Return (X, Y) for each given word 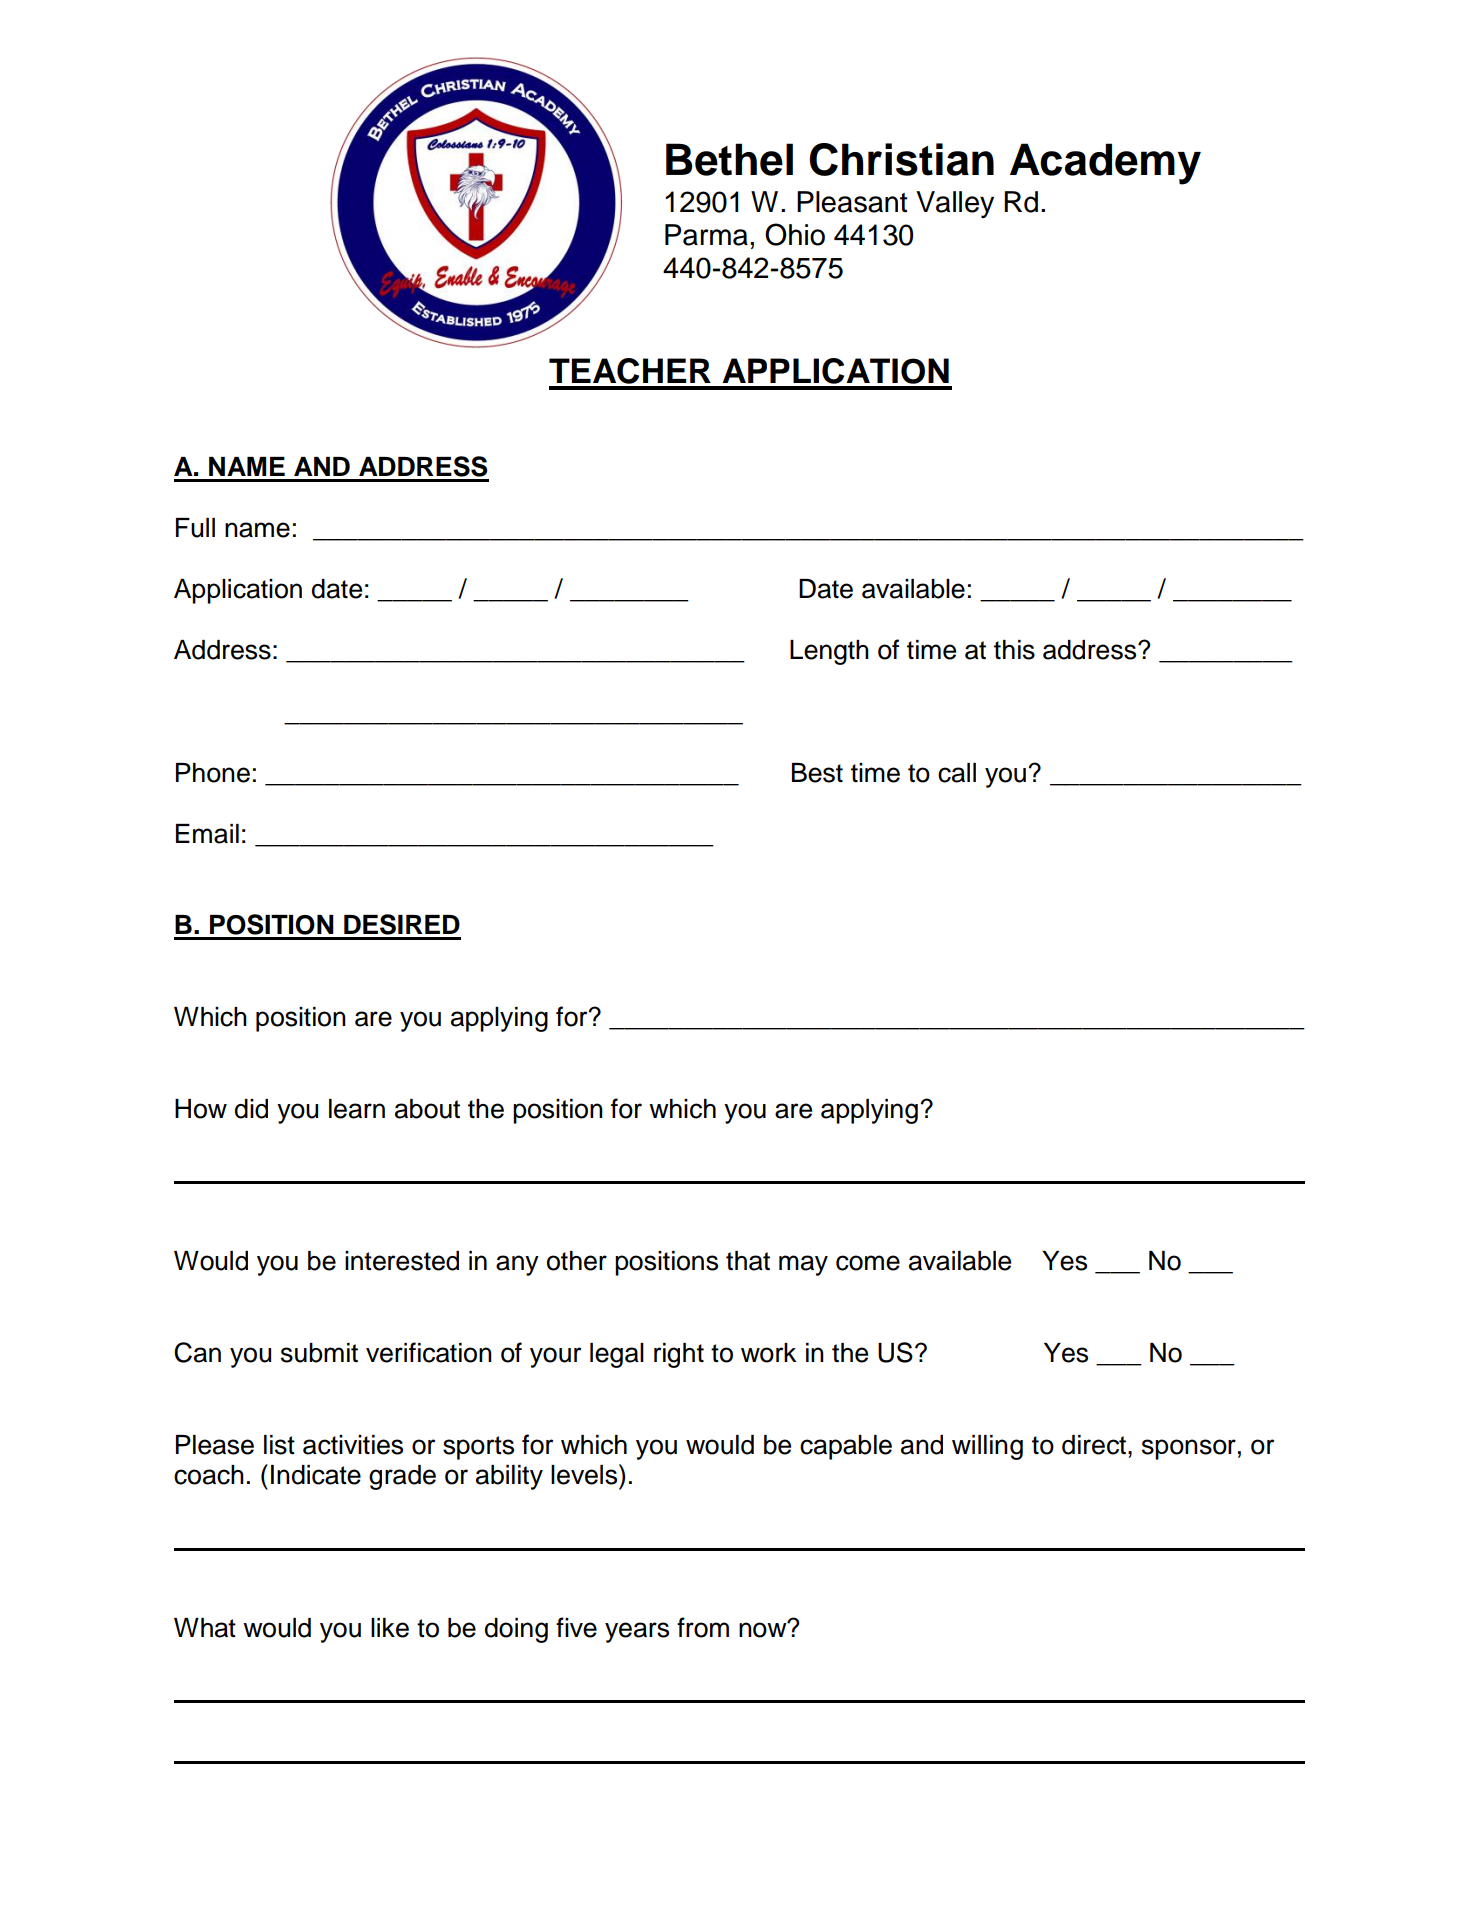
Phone (213, 773)
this (1014, 650)
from (703, 1627)
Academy (1105, 164)
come (868, 1263)
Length (829, 652)
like (390, 1628)
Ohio (795, 234)
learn (357, 1109)
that (748, 1261)
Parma (706, 235)
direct (1094, 1445)
